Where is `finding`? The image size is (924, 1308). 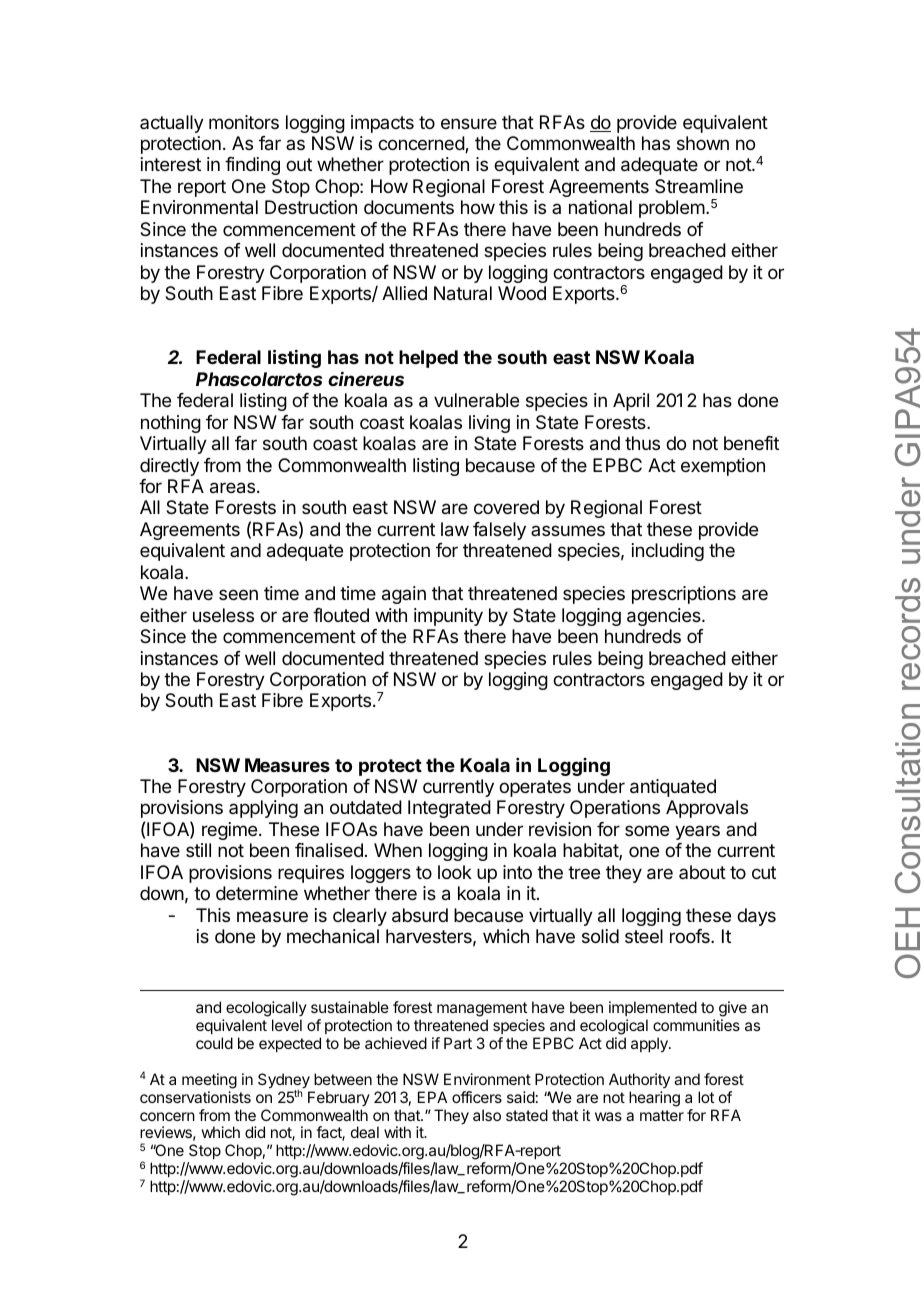
finding is located at coordinates (252, 166).
